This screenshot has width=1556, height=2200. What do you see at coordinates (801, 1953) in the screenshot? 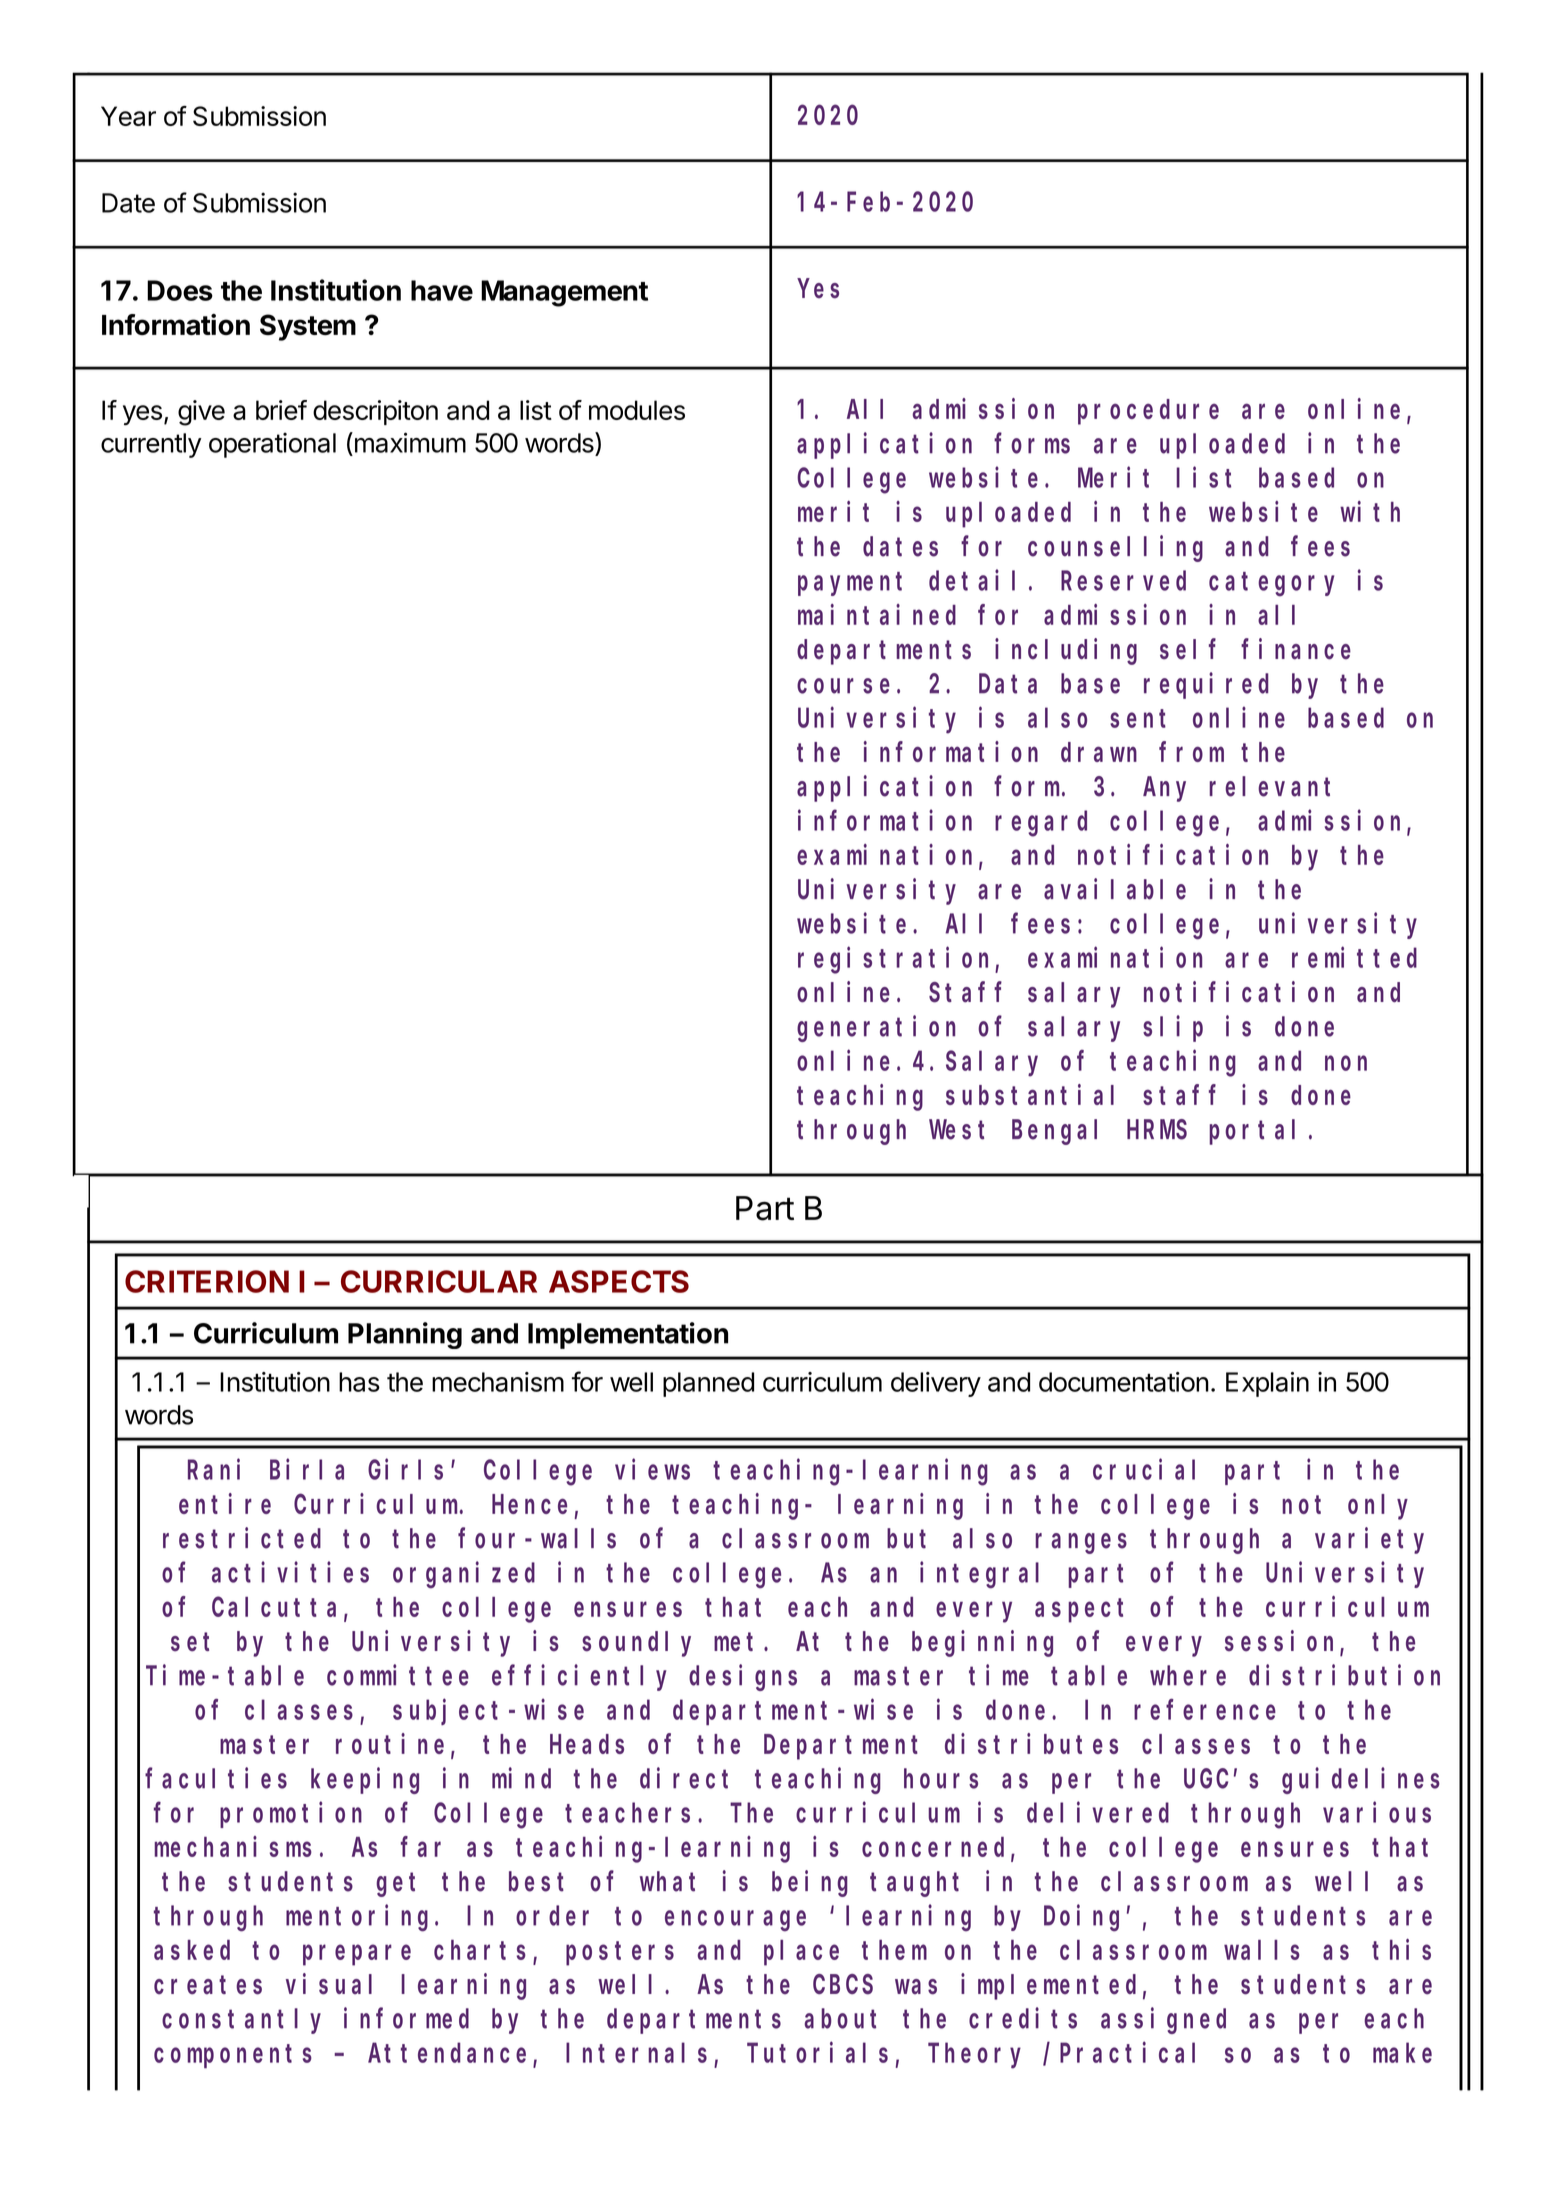
I see `place` at bounding box center [801, 1953].
